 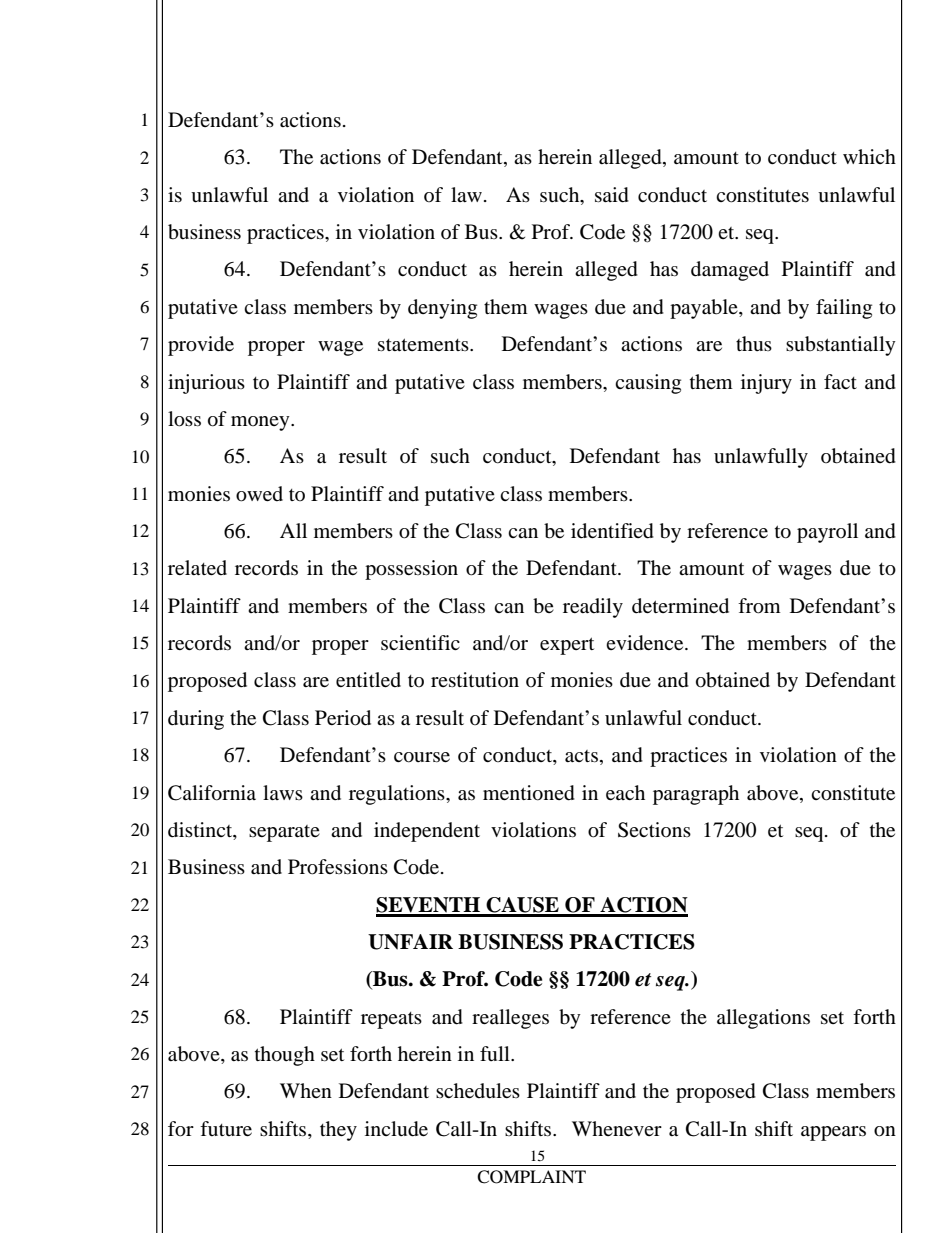 What do you see at coordinates (759, 606) in the document?
I see `from` at bounding box center [759, 606].
